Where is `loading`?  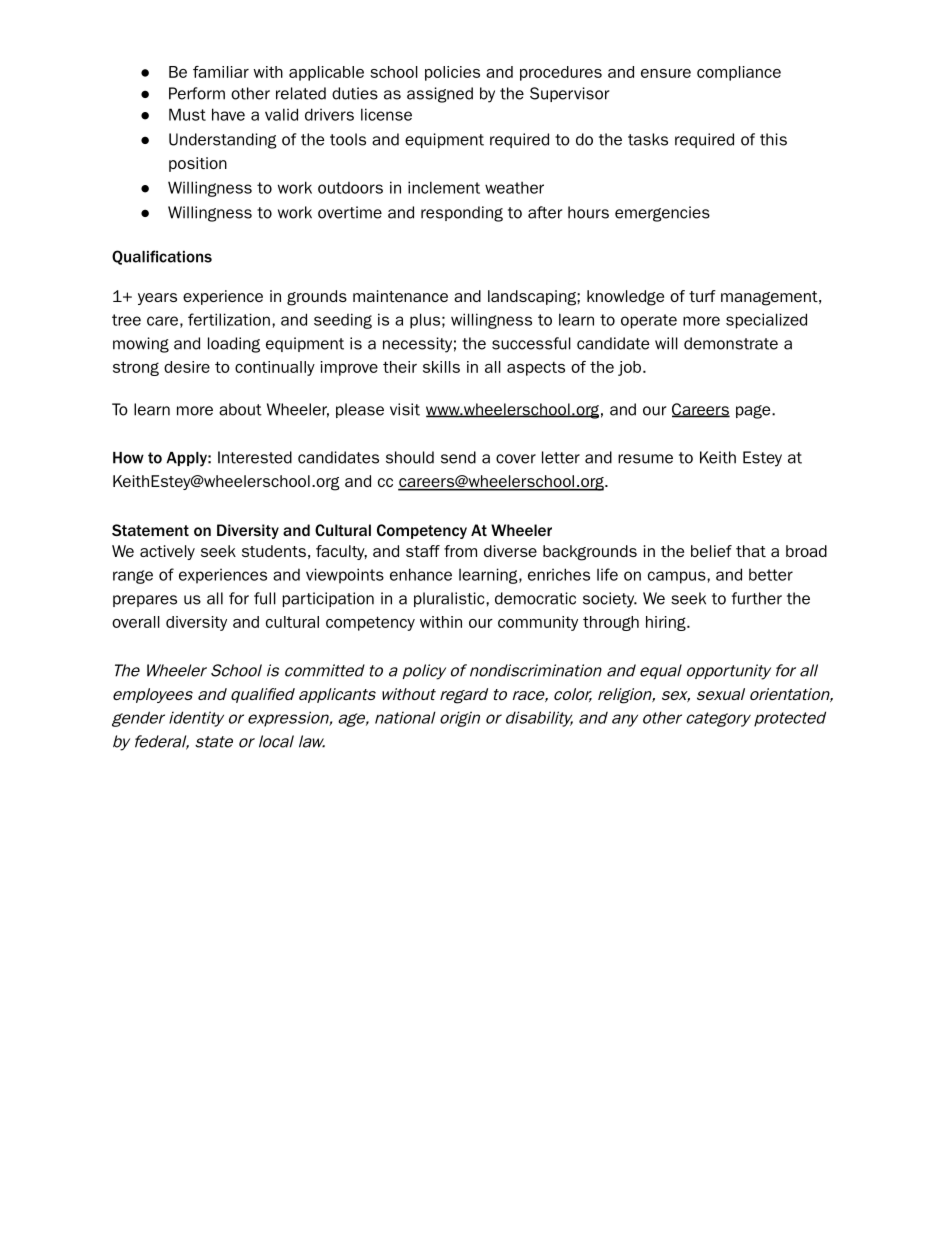 loading is located at coordinates (234, 345).
